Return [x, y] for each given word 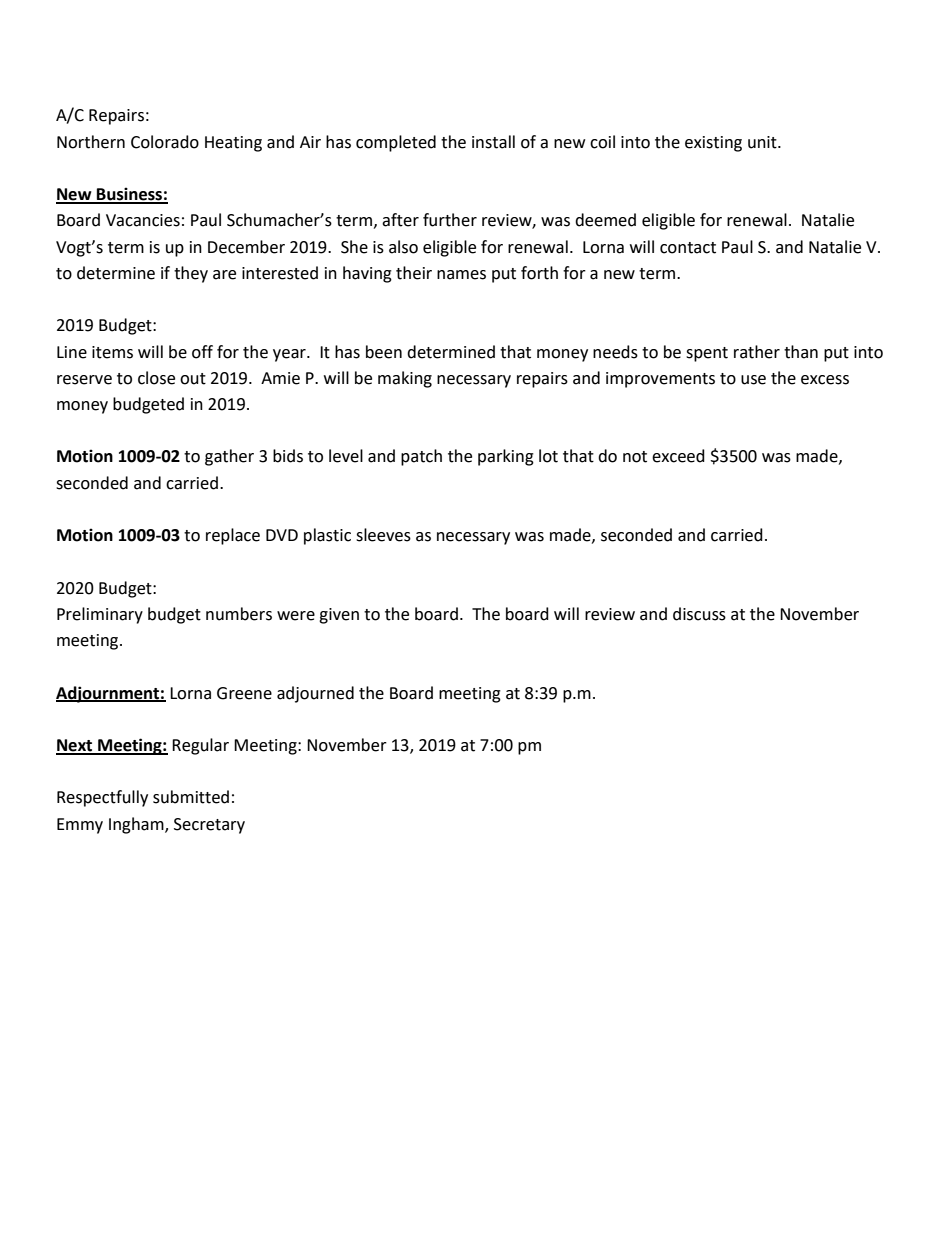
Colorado [165, 142]
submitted [191, 797]
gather [229, 457]
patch [421, 457]
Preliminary [100, 615]
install [493, 142]
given [339, 616]
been [384, 352]
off [202, 352]
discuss [699, 614]
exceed [678, 456]
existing [713, 144]
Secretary [209, 826]
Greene [244, 693]
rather [757, 352]
